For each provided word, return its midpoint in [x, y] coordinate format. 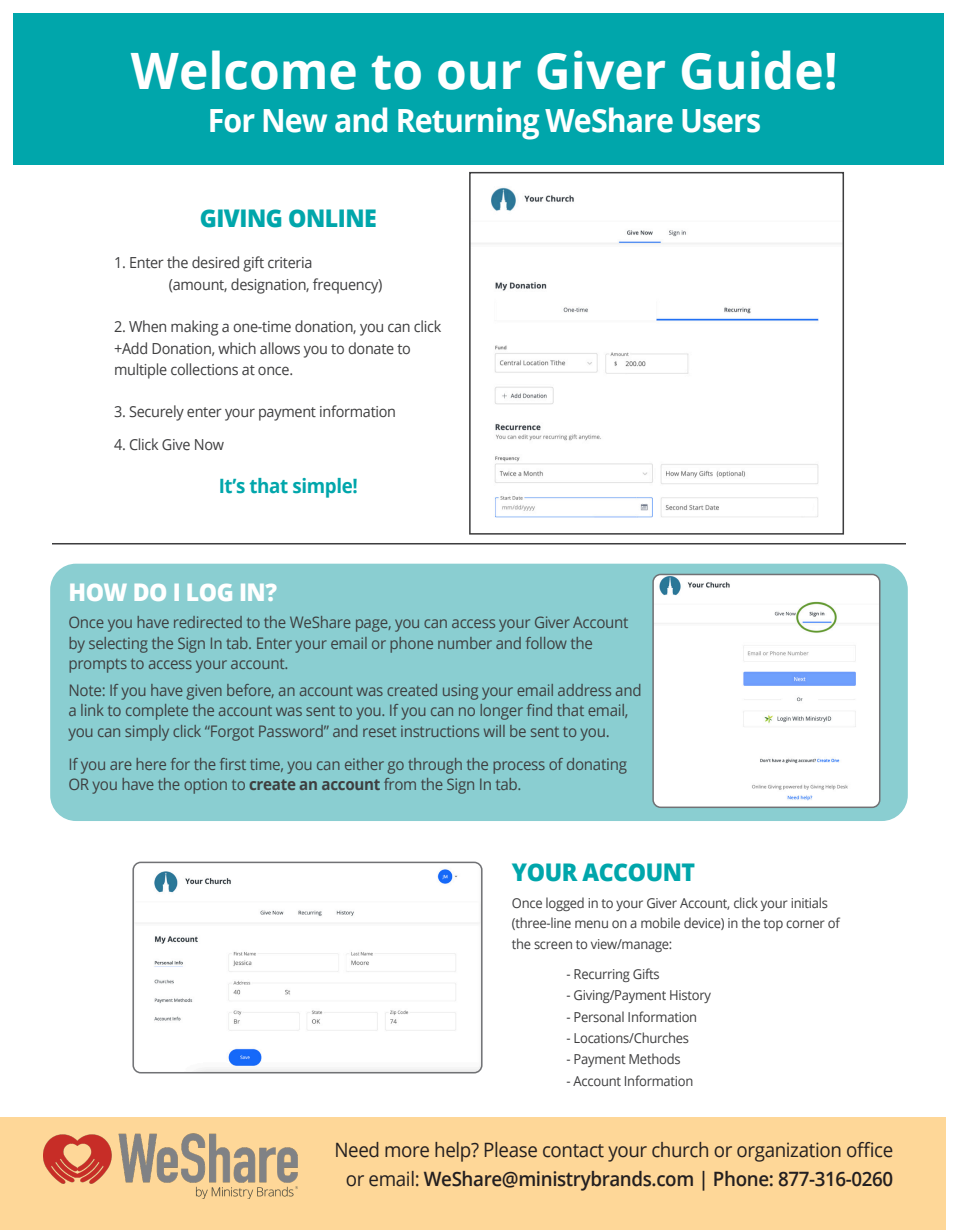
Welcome [243, 70]
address [584, 690]
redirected [208, 622]
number [465, 643]
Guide [752, 70]
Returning [468, 123]
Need [357, 1150]
